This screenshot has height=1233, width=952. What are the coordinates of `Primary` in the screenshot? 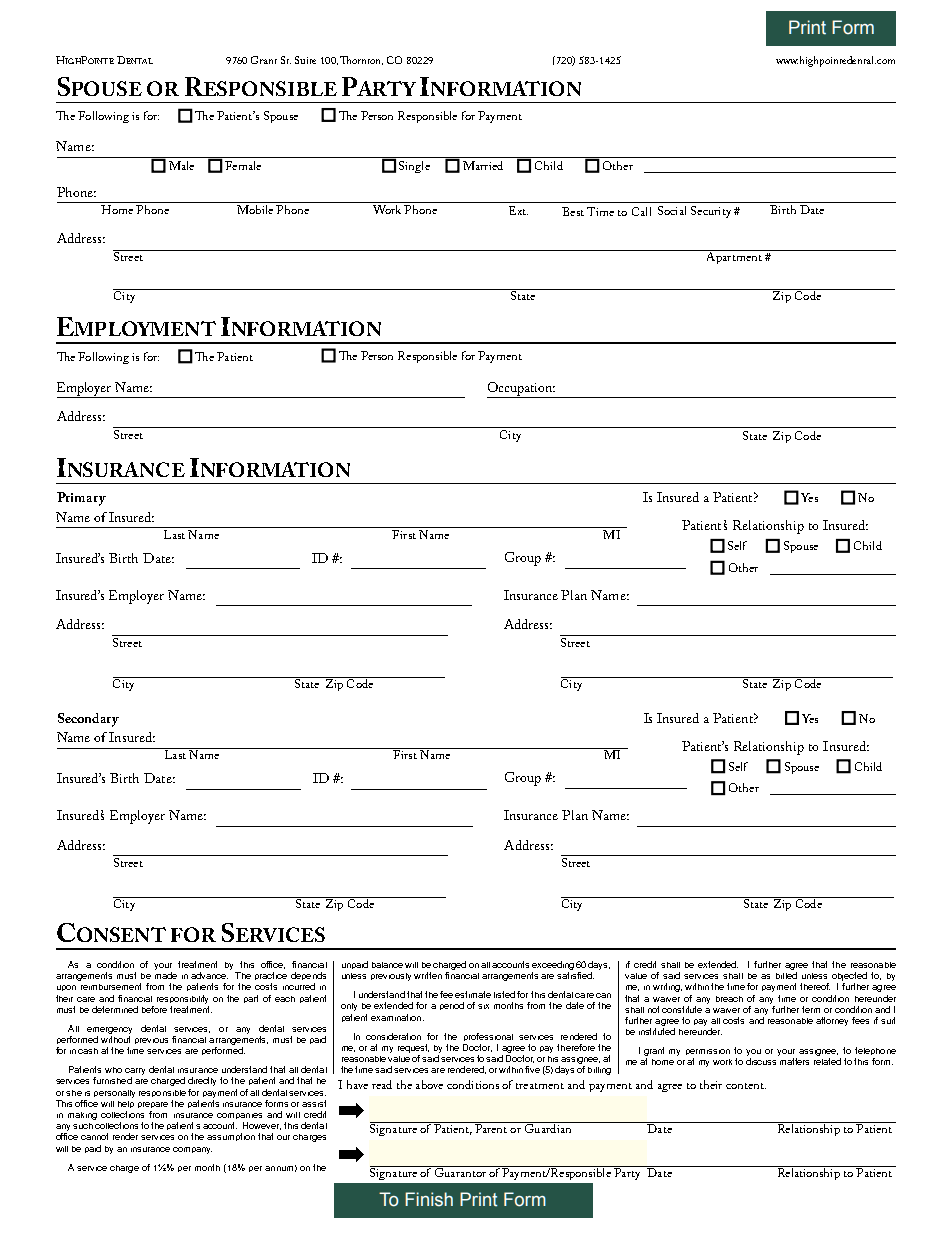 It's located at (81, 499).
